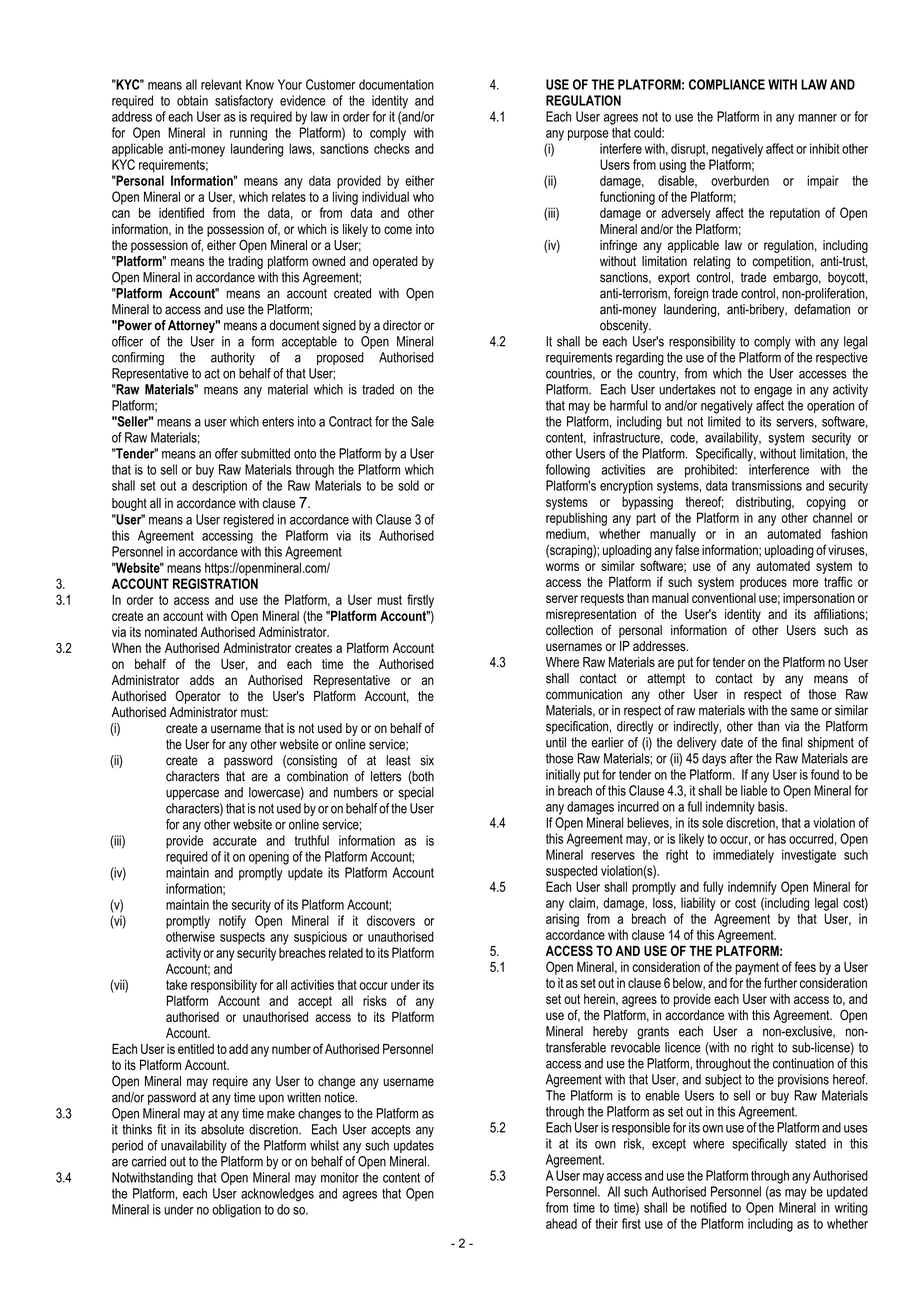 The width and height of the page is (924, 1308). What do you see at coordinates (773, 392) in the page?
I see `engage` at bounding box center [773, 392].
